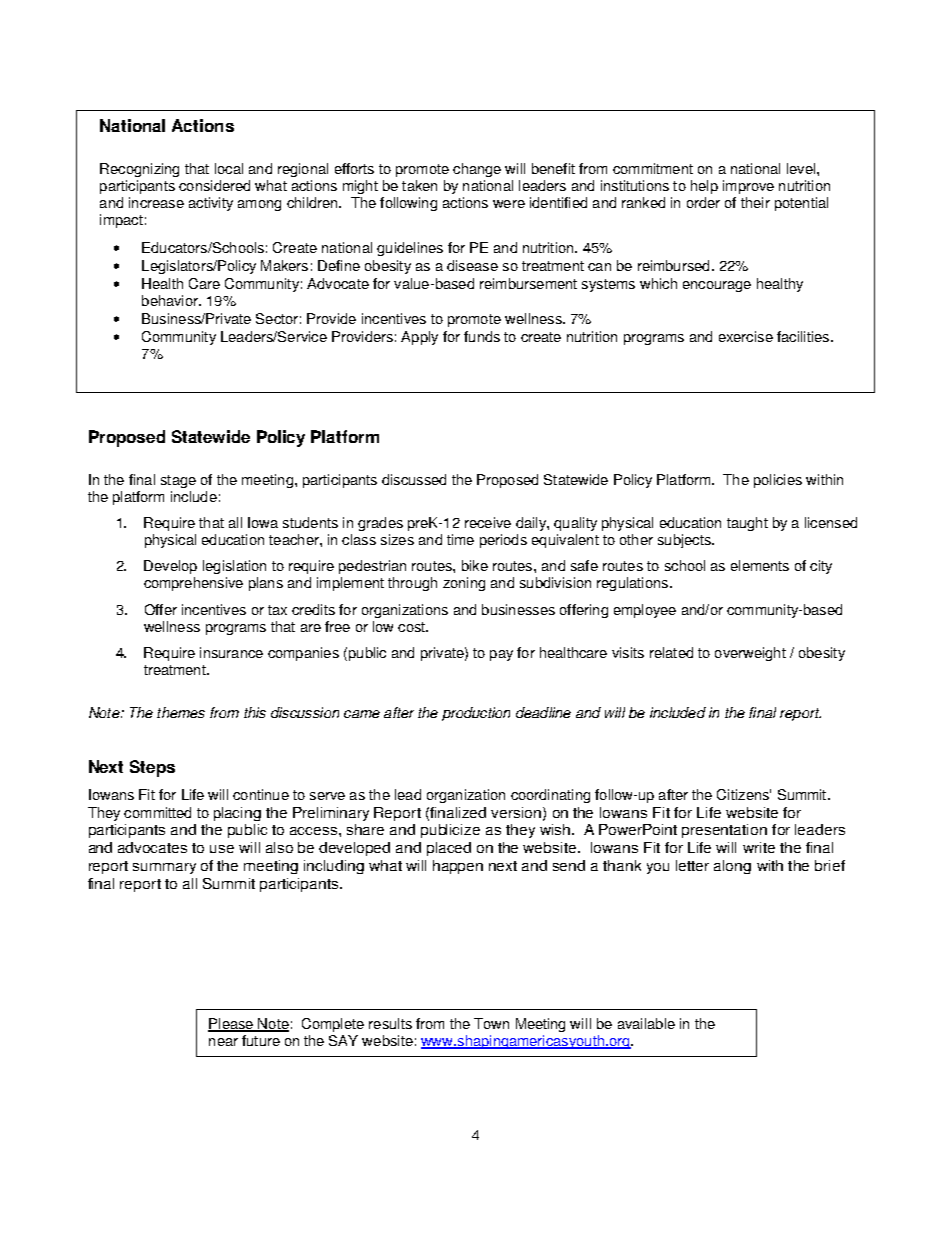 The image size is (952, 1233). I want to click on available, so click(646, 1023).
